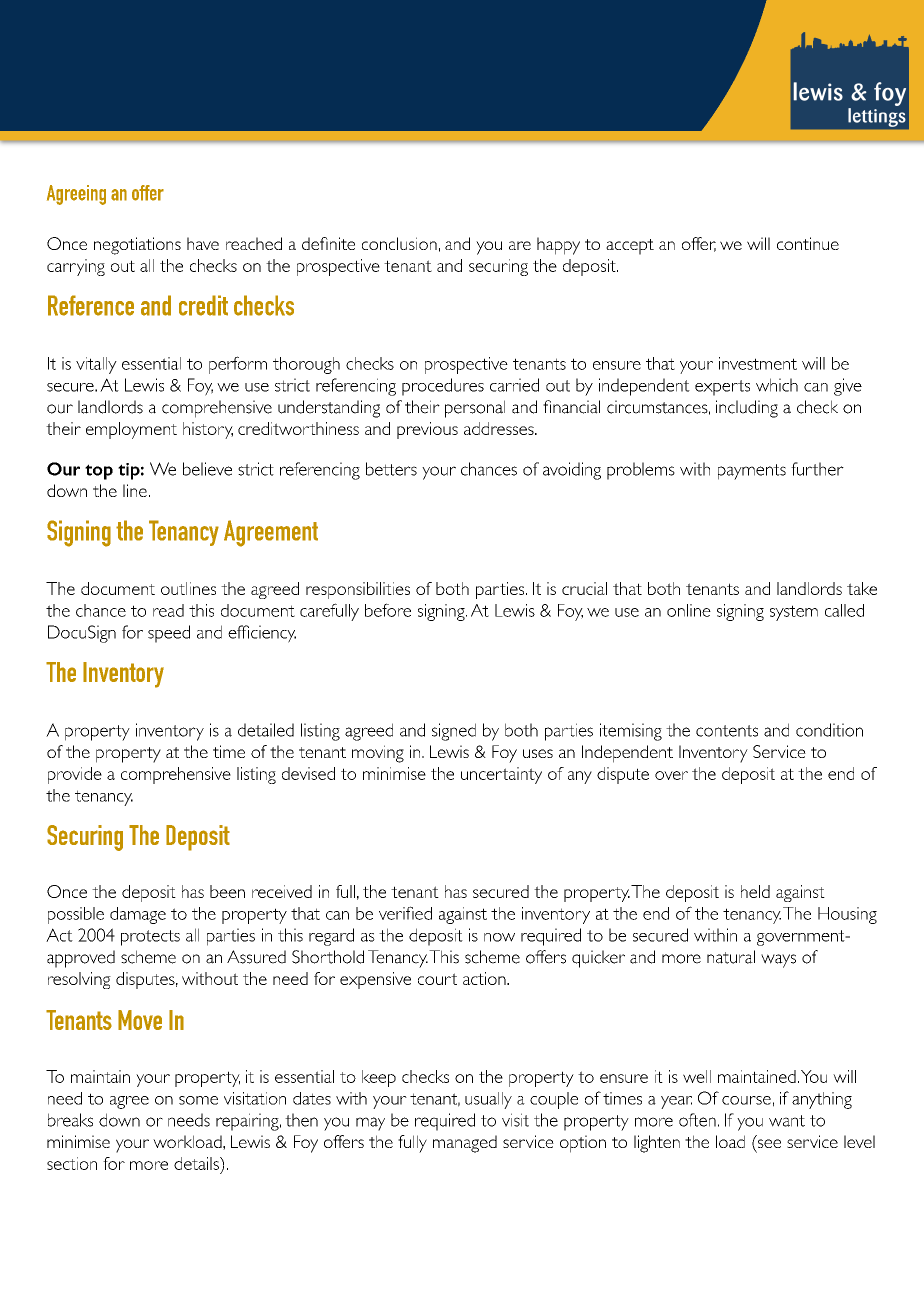  I want to click on managed, so click(465, 1144).
